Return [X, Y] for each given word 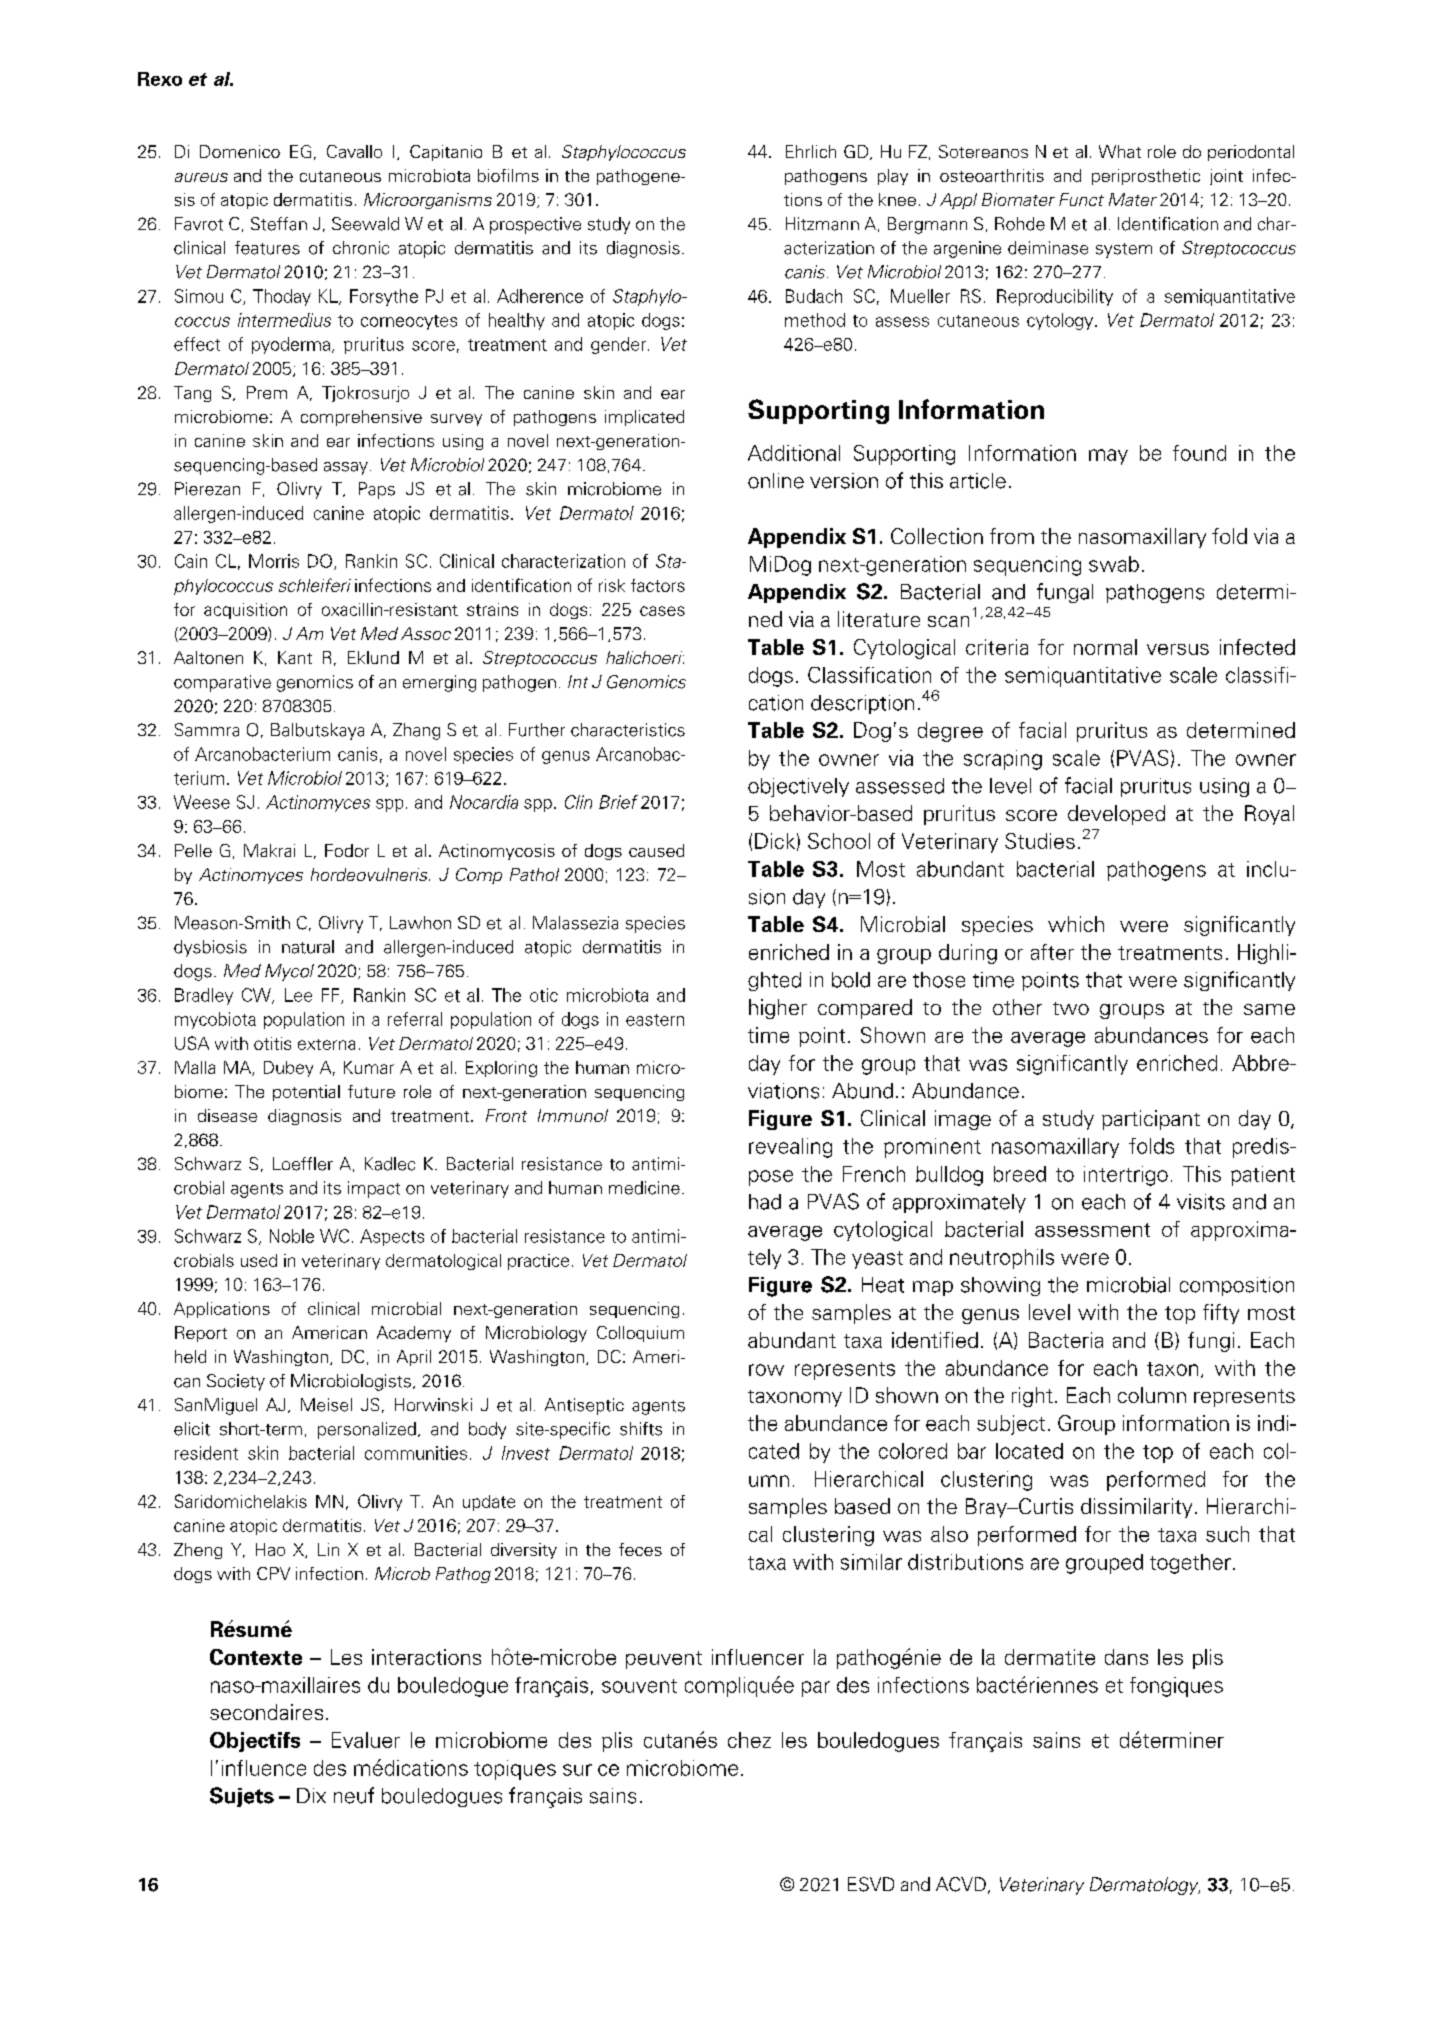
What [1120, 151]
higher [778, 1009]
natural [308, 947]
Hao [270, 1549]
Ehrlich [811, 151]
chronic [361, 248]
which [1076, 924]
